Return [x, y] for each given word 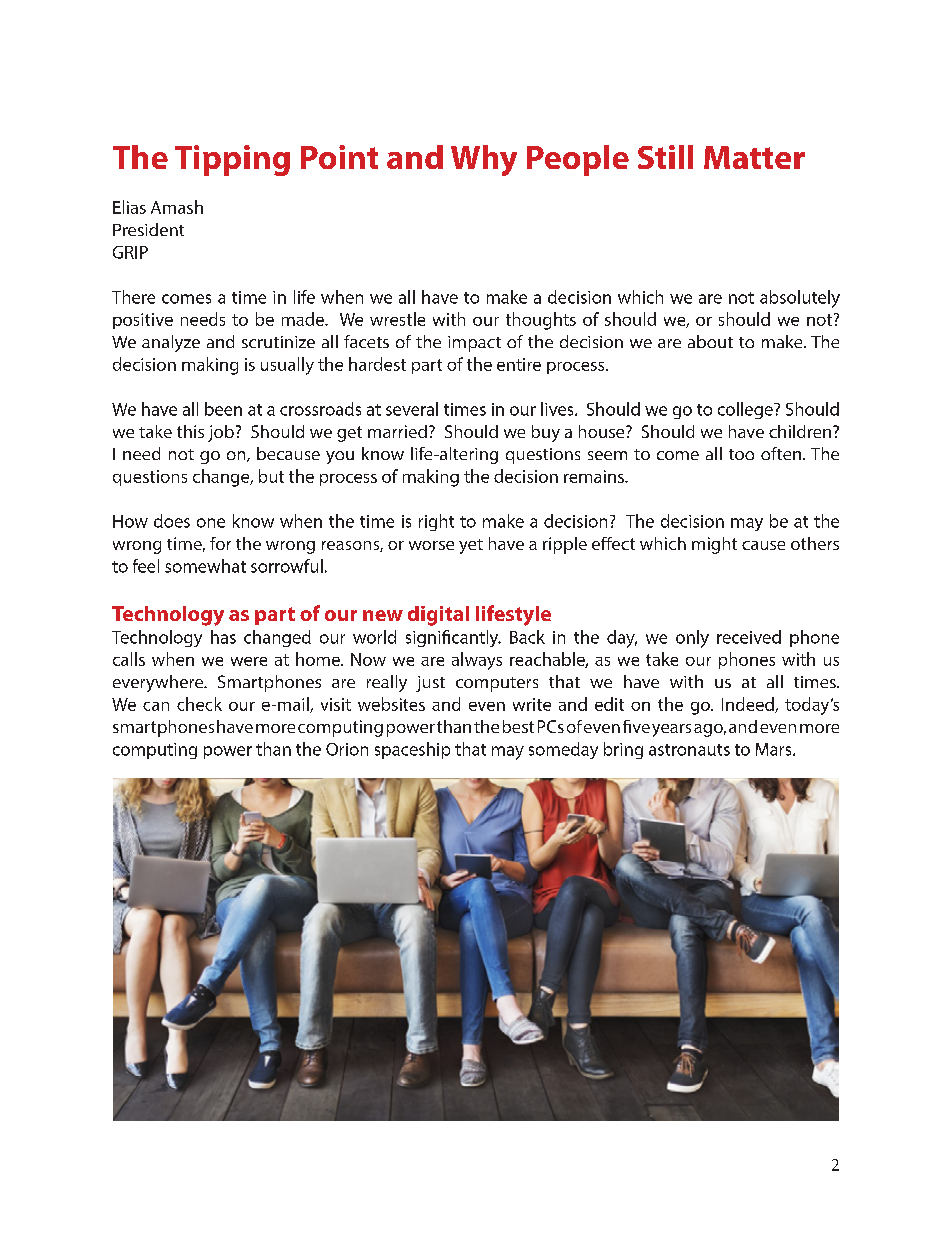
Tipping [232, 160]
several [412, 409]
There [133, 297]
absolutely [800, 299]
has [223, 637]
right [436, 522]
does [172, 521]
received [749, 637]
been [223, 409]
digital [438, 616]
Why [484, 160]
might [714, 545]
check [199, 704]
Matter [754, 157]
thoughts [541, 321]
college [746, 410]
